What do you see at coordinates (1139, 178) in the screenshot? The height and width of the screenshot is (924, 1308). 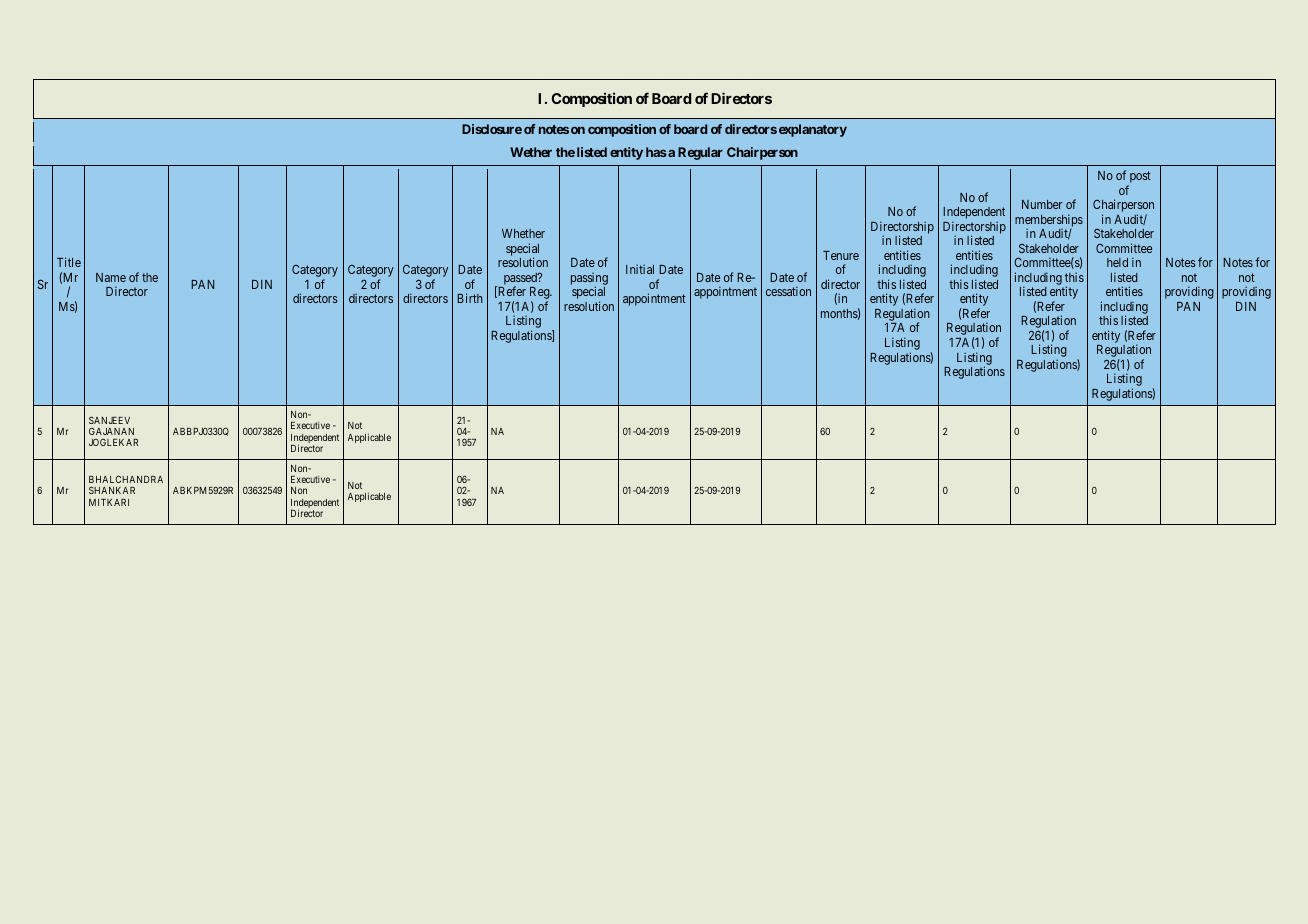 I see `post` at bounding box center [1139, 178].
